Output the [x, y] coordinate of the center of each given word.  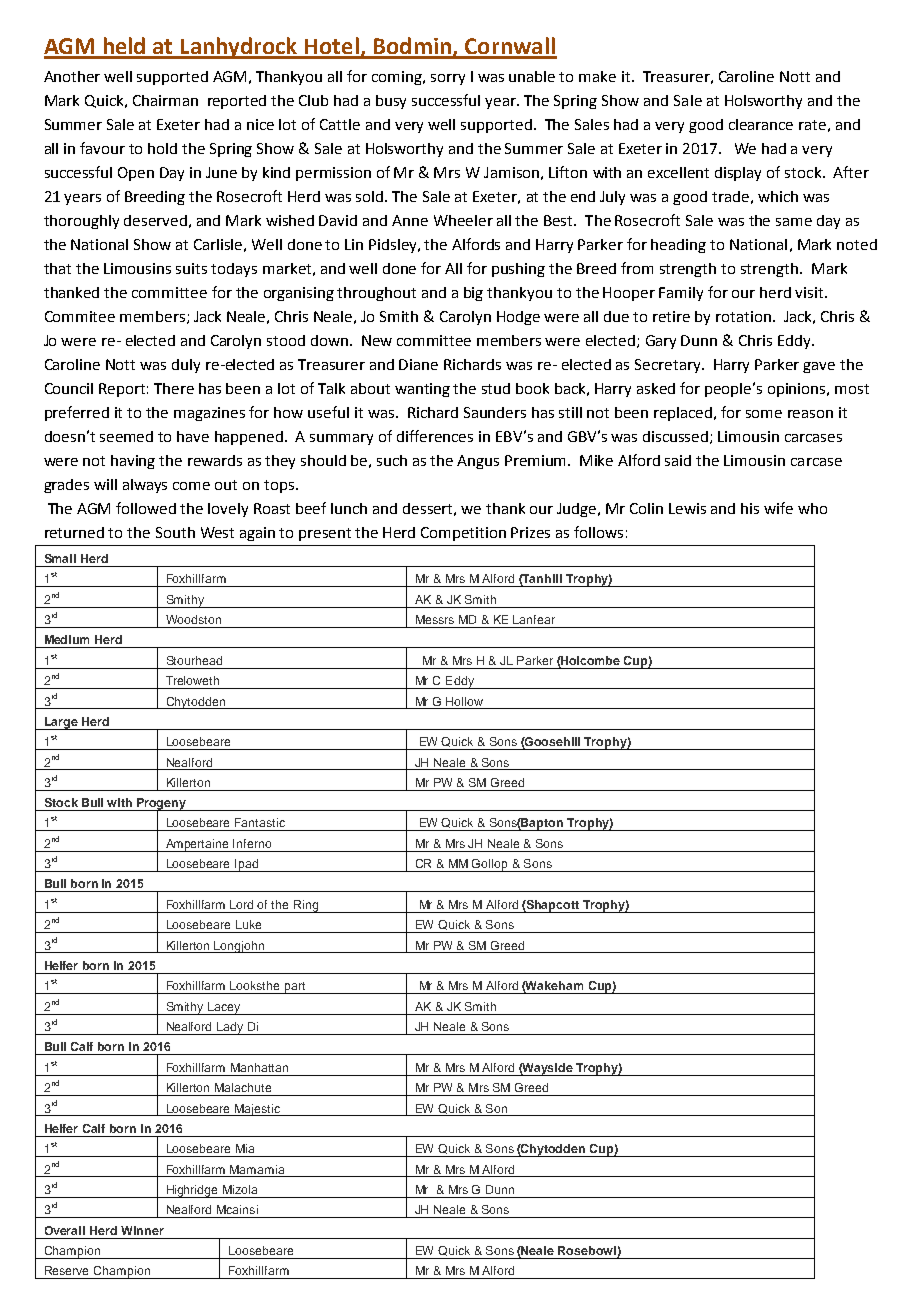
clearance [761, 124]
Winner [142, 1230]
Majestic [258, 1110]
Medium [67, 639]
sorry [448, 79]
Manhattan [259, 1067]
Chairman [165, 100]
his [750, 508]
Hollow [464, 701]
